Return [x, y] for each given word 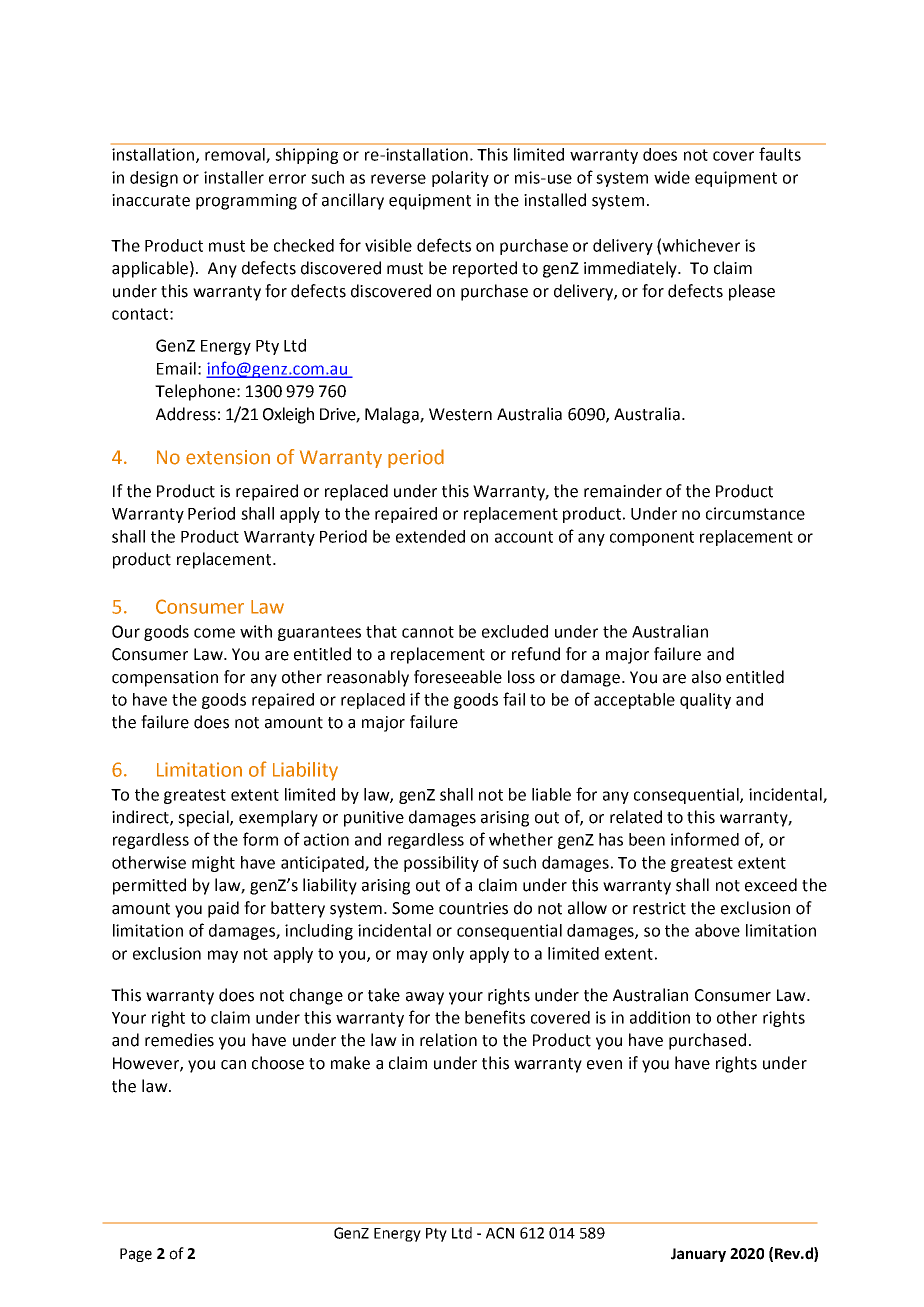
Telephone [196, 392]
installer [234, 177]
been [647, 839]
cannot [428, 632]
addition [660, 1017]
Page [136, 1255]
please [752, 292]
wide [672, 177]
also [706, 677]
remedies [179, 1040]
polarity [460, 179]
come [214, 633]
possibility [441, 864]
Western [460, 414]
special [204, 818]
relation [448, 1040]
